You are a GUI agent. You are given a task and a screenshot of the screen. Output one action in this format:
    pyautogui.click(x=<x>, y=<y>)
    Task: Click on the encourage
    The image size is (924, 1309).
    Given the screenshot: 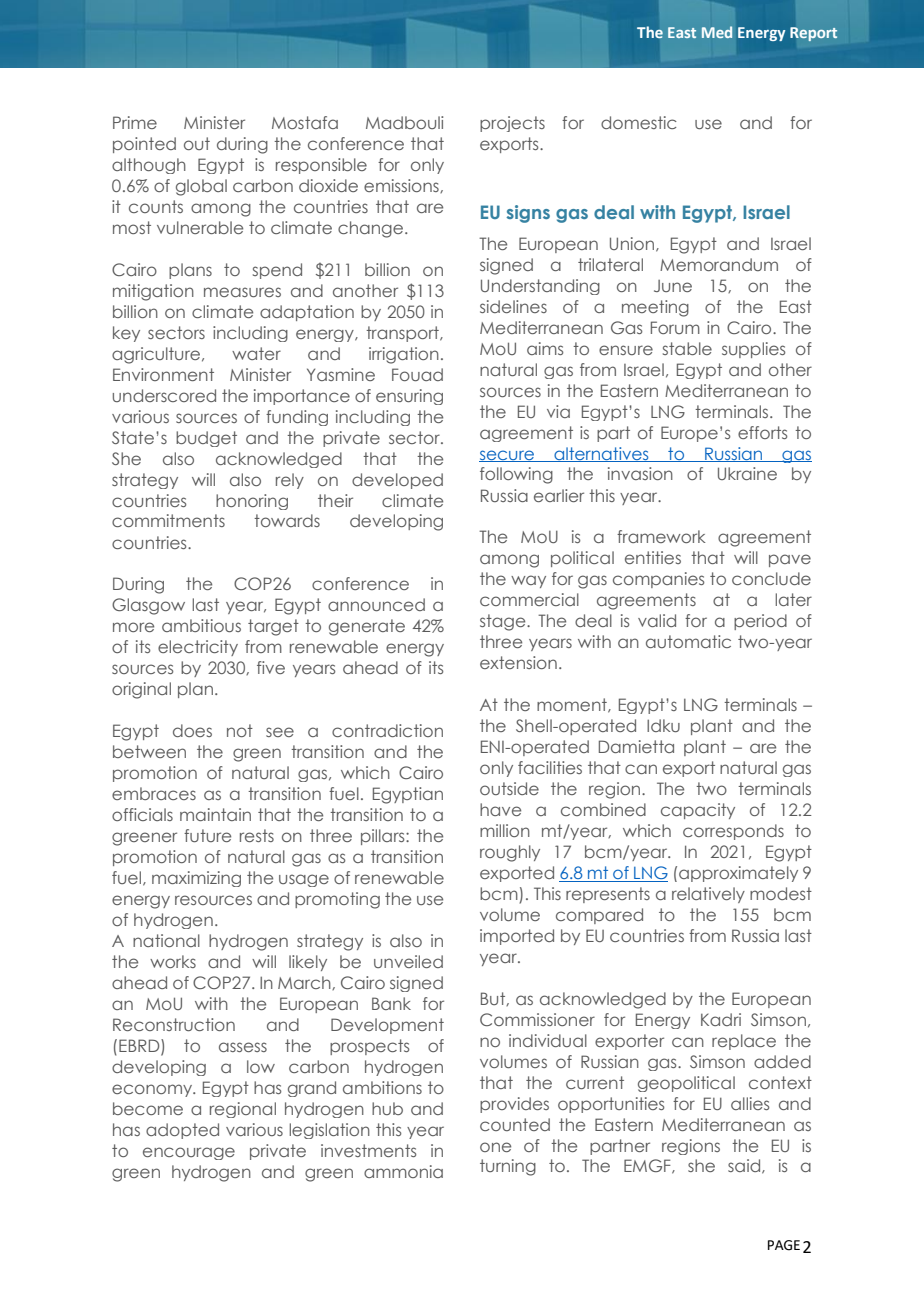 What is the action you would take?
    pyautogui.click(x=189, y=1153)
